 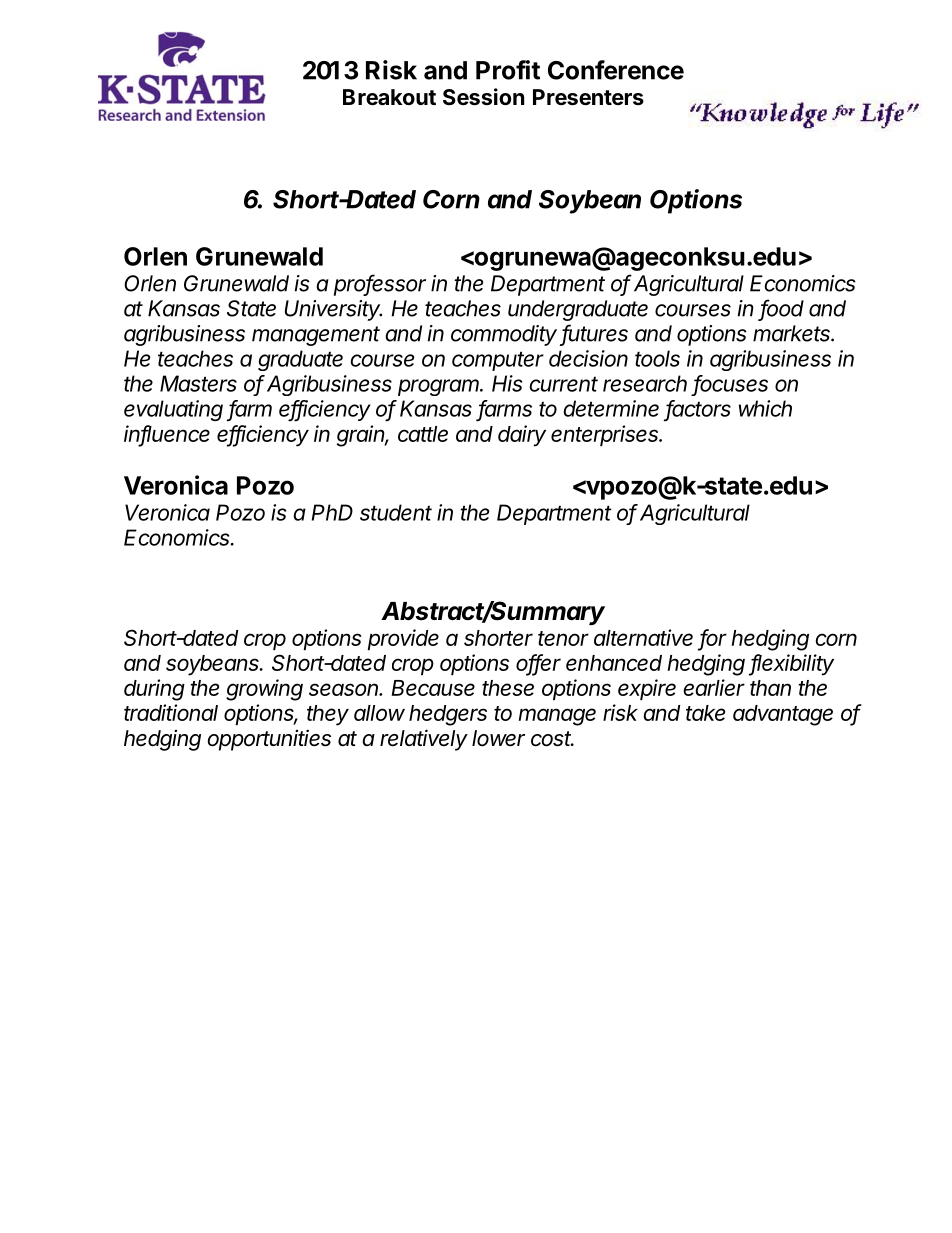 What do you see at coordinates (403, 639) in the image?
I see `provide` at bounding box center [403, 639].
